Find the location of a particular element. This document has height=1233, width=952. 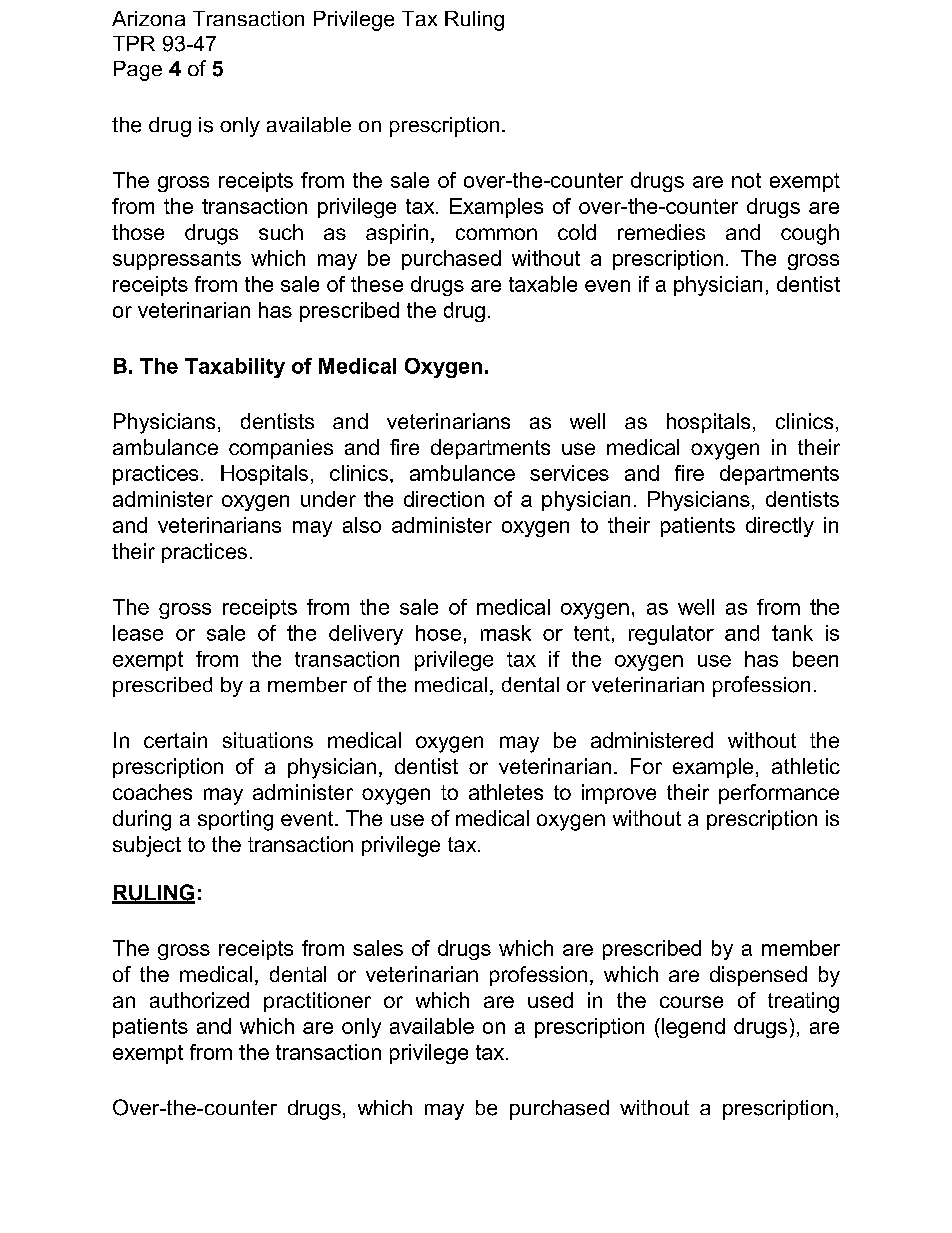

common is located at coordinates (496, 234).
